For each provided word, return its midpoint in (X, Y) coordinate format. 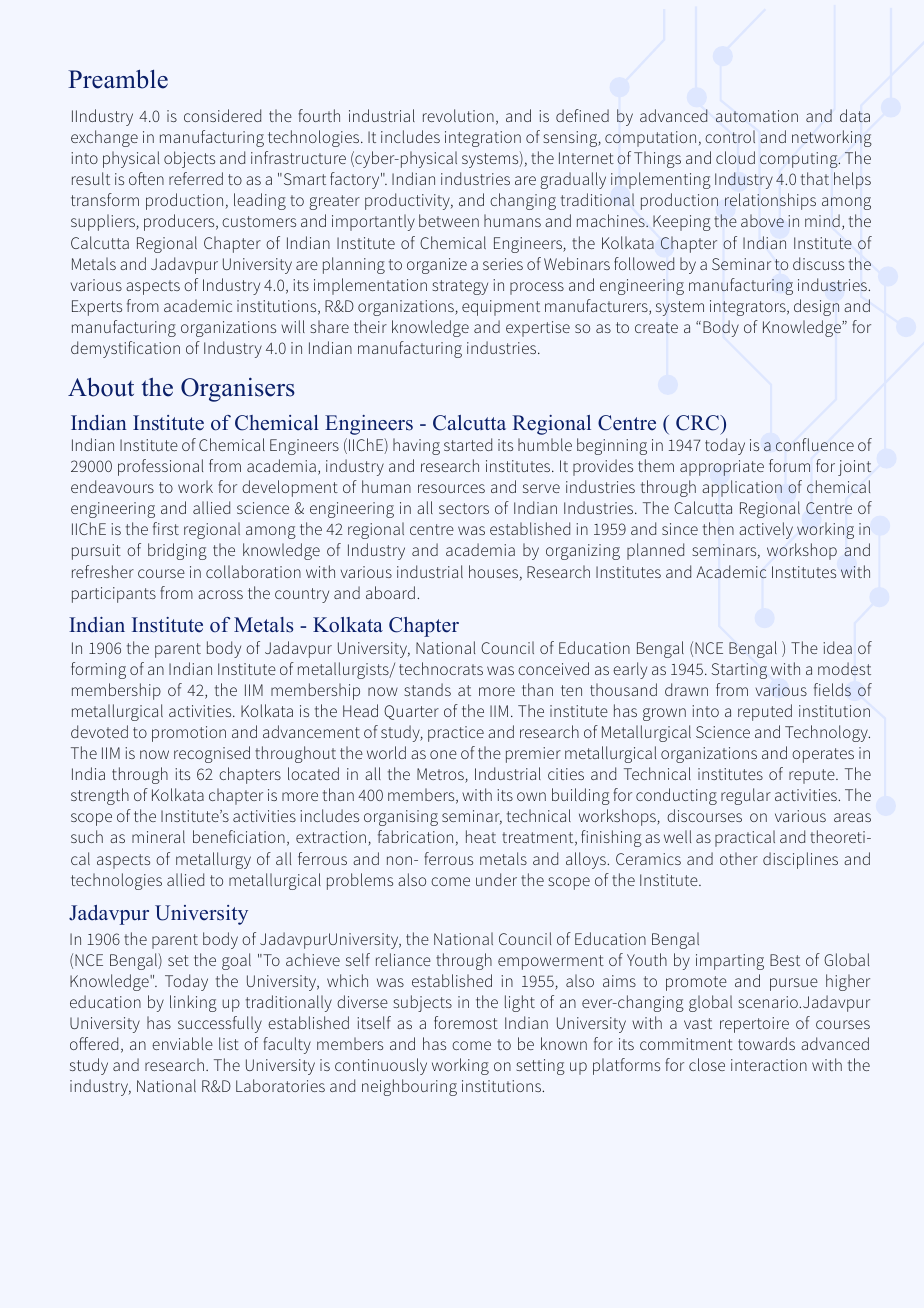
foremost (466, 1022)
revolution (458, 115)
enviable (182, 1043)
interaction (769, 1065)
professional (160, 467)
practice (456, 734)
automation (757, 116)
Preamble (118, 79)
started (468, 444)
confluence (815, 444)
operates (823, 755)
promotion (189, 734)
